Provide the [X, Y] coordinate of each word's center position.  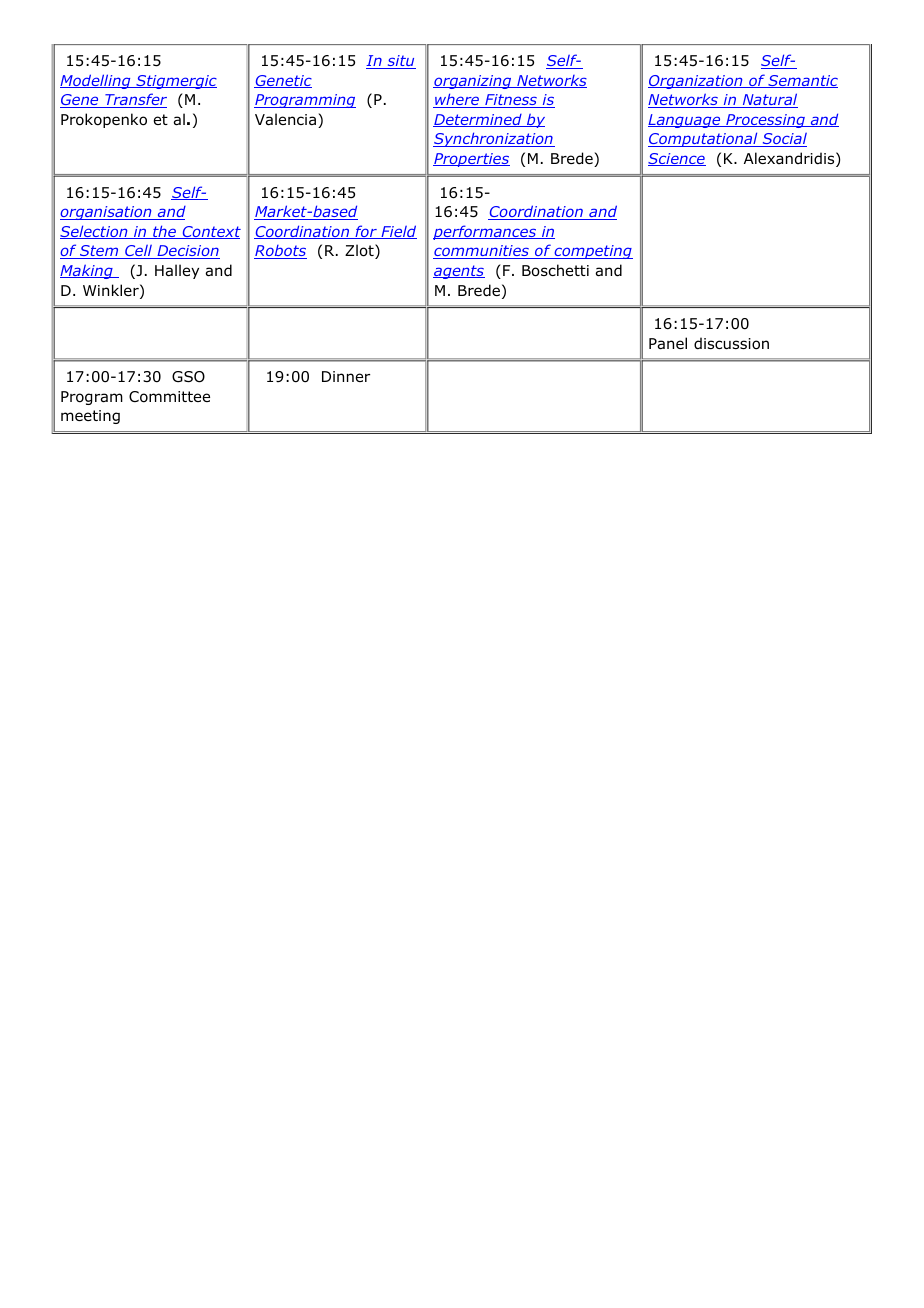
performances [486, 232]
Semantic [802, 81]
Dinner [346, 376]
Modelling [96, 81]
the [165, 232]
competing [592, 252]
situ [400, 62]
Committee [169, 397]
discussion [731, 343]
